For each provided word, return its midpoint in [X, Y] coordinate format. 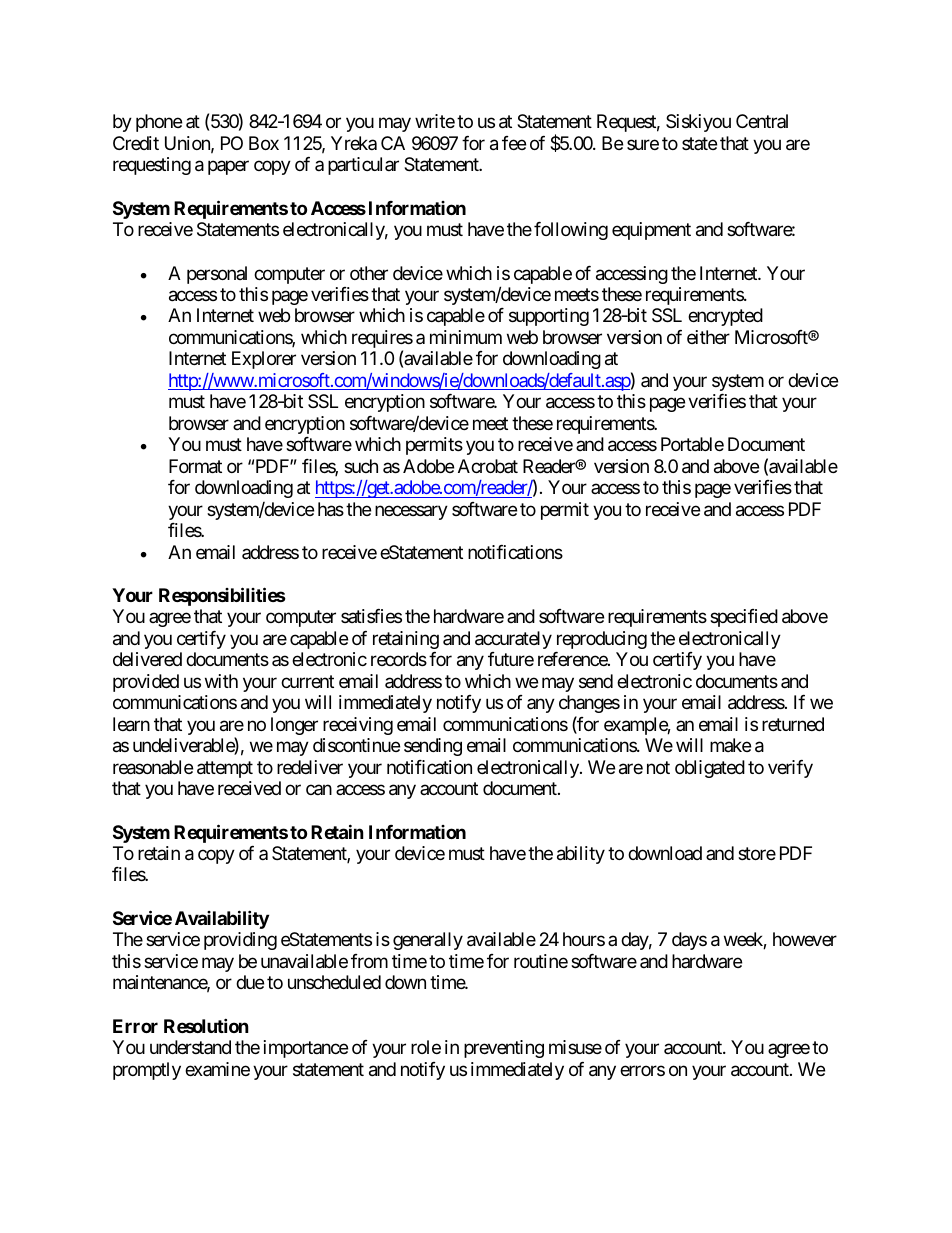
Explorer [264, 360]
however [805, 939]
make [730, 745]
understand [190, 1047]
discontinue [356, 745]
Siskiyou [698, 123]
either [708, 337]
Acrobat [488, 466]
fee [514, 143]
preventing [504, 1049]
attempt [225, 769]
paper [228, 168]
